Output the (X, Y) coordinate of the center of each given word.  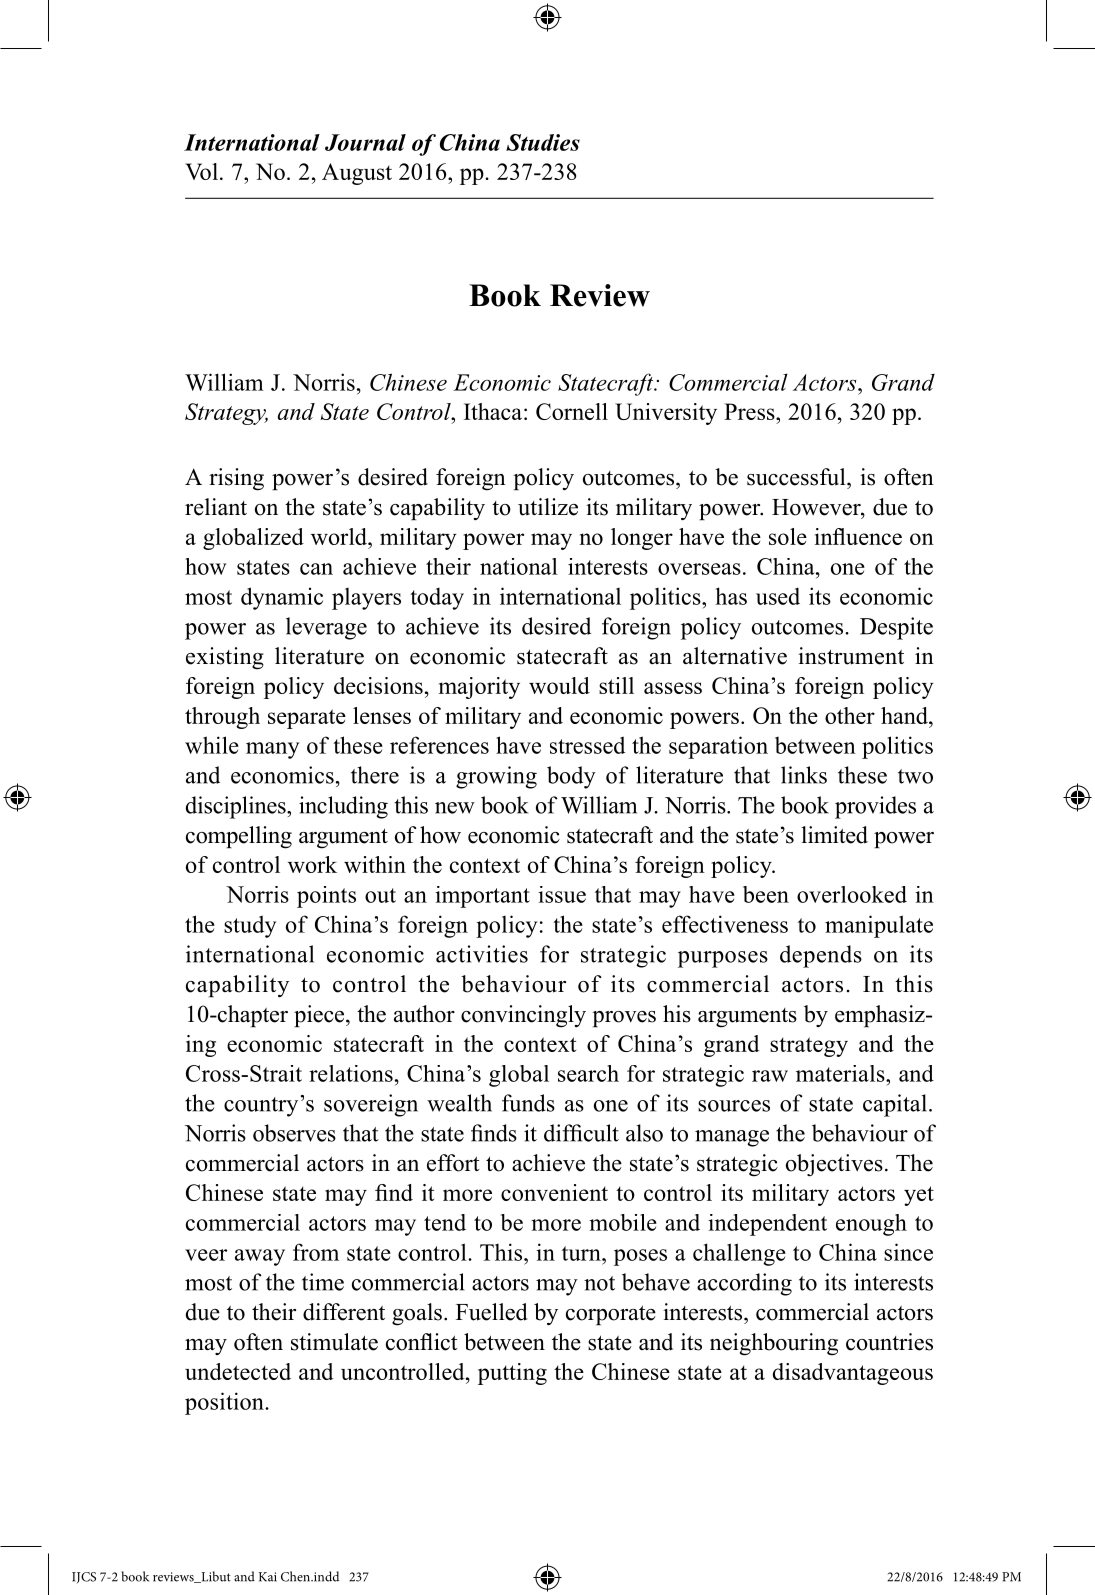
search (588, 1073)
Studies (543, 142)
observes (294, 1133)
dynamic (282, 598)
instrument (851, 656)
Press (750, 411)
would (559, 685)
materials (841, 1073)
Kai (268, 1577)
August (357, 174)
